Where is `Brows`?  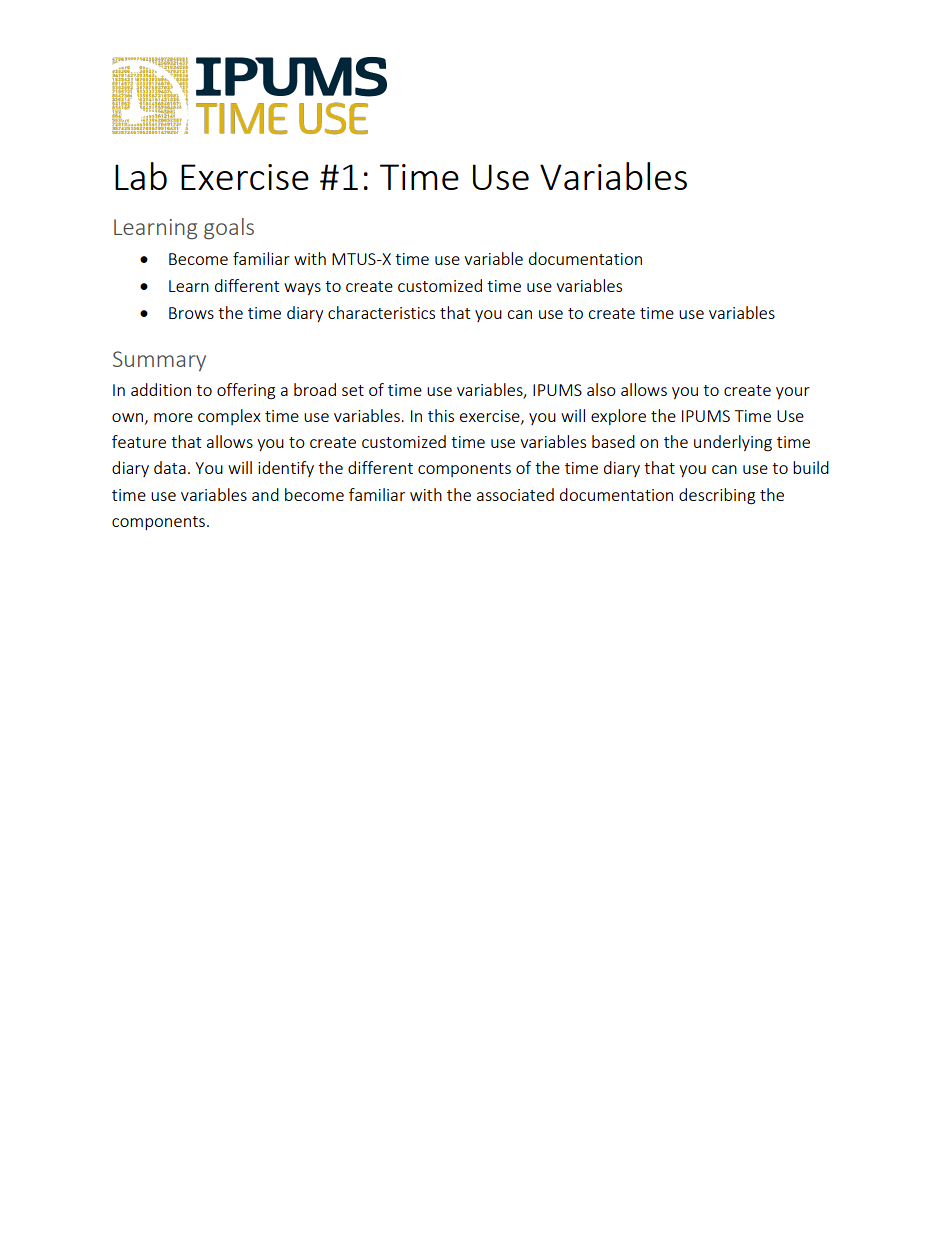
Brows is located at coordinates (191, 313).
